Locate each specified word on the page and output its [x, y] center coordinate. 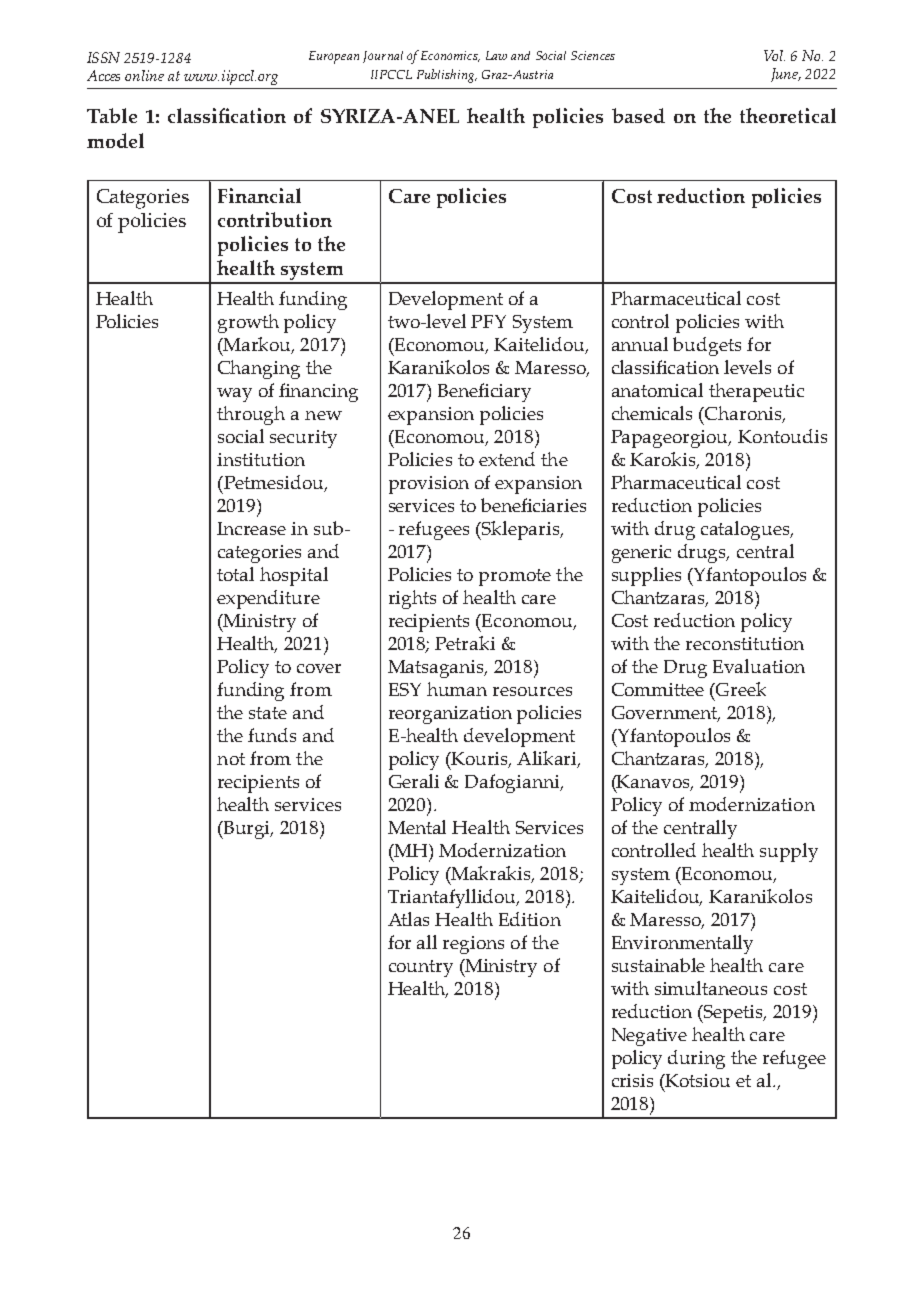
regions [473, 945]
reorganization [450, 715]
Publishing [447, 76]
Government [666, 714]
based [638, 115]
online [144, 75]
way [234, 395]
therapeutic [756, 392]
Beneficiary [484, 392]
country [421, 968]
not [231, 759]
